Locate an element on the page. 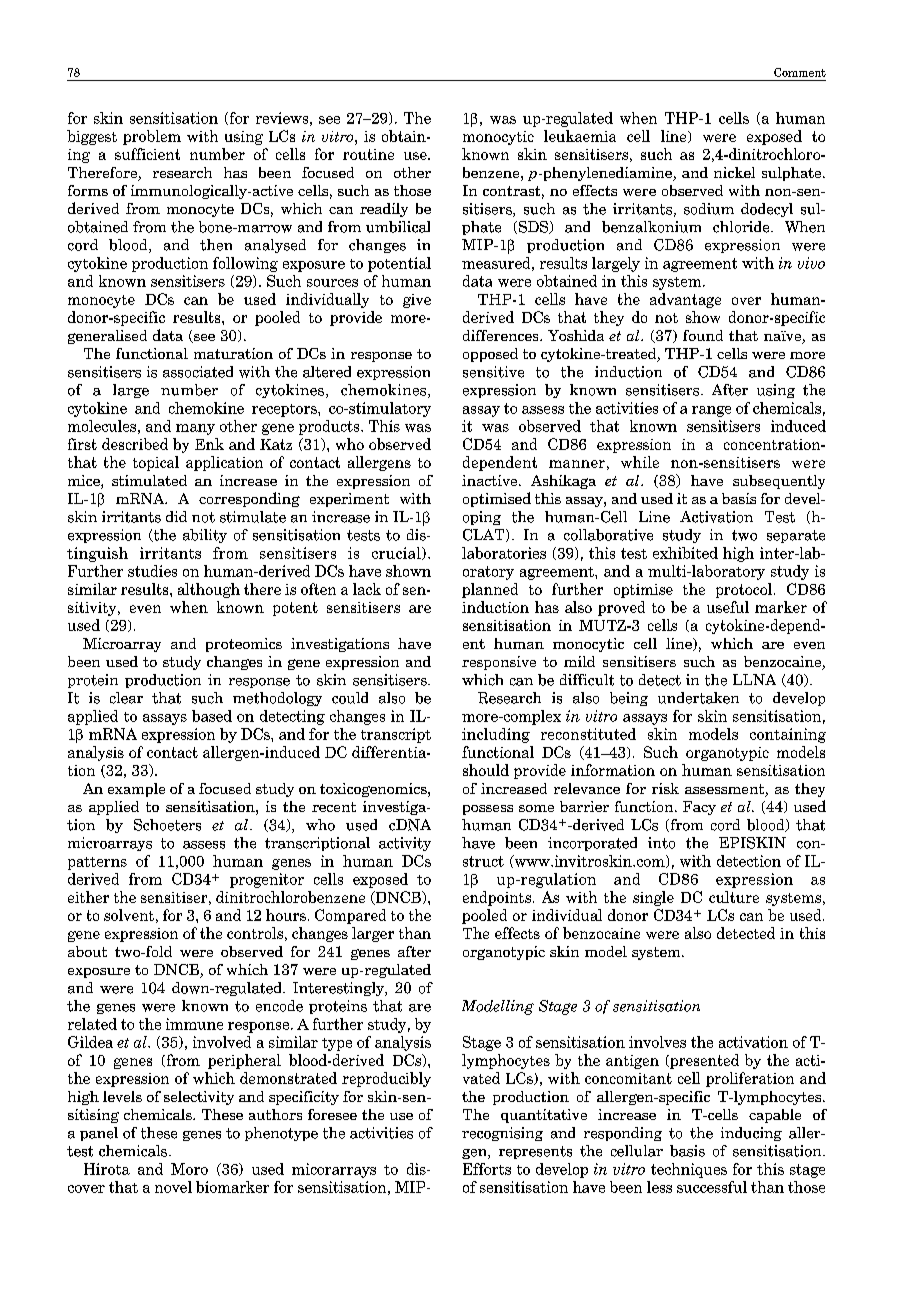 The height and width of the document is (1308, 924). problem is located at coordinates (152, 137).
